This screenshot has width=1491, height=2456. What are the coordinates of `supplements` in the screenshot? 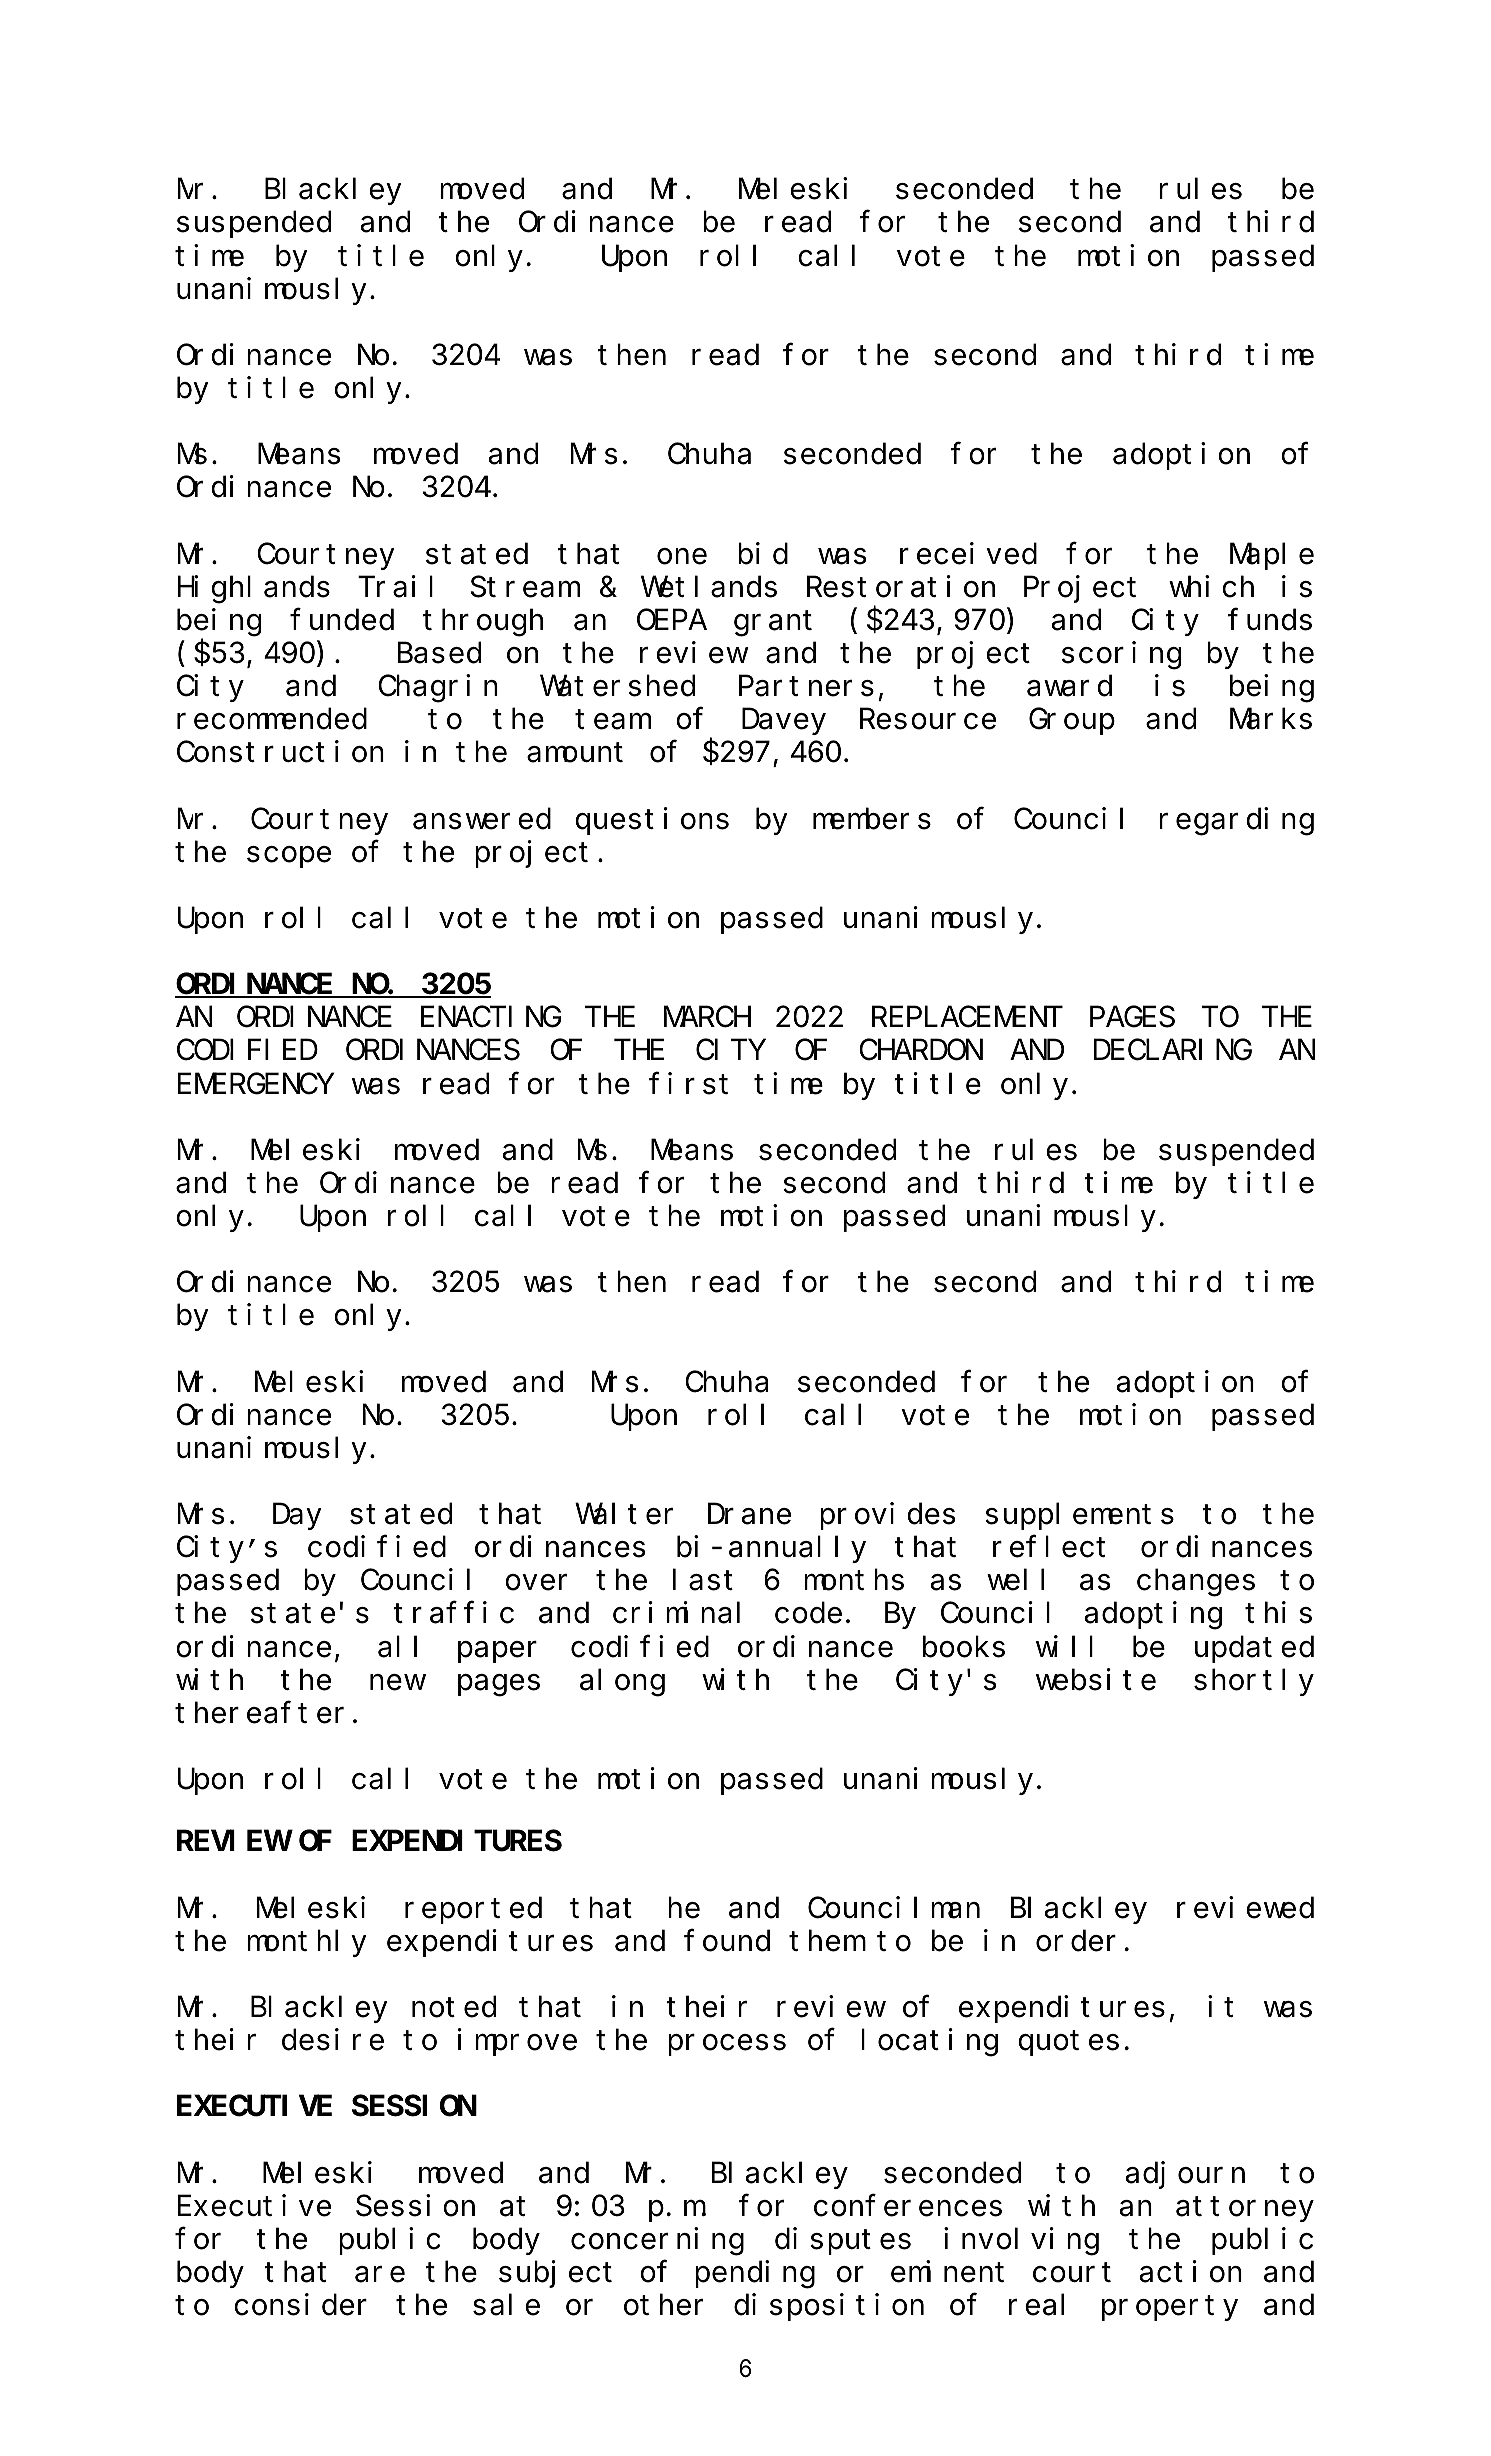 It's located at (1079, 1517).
